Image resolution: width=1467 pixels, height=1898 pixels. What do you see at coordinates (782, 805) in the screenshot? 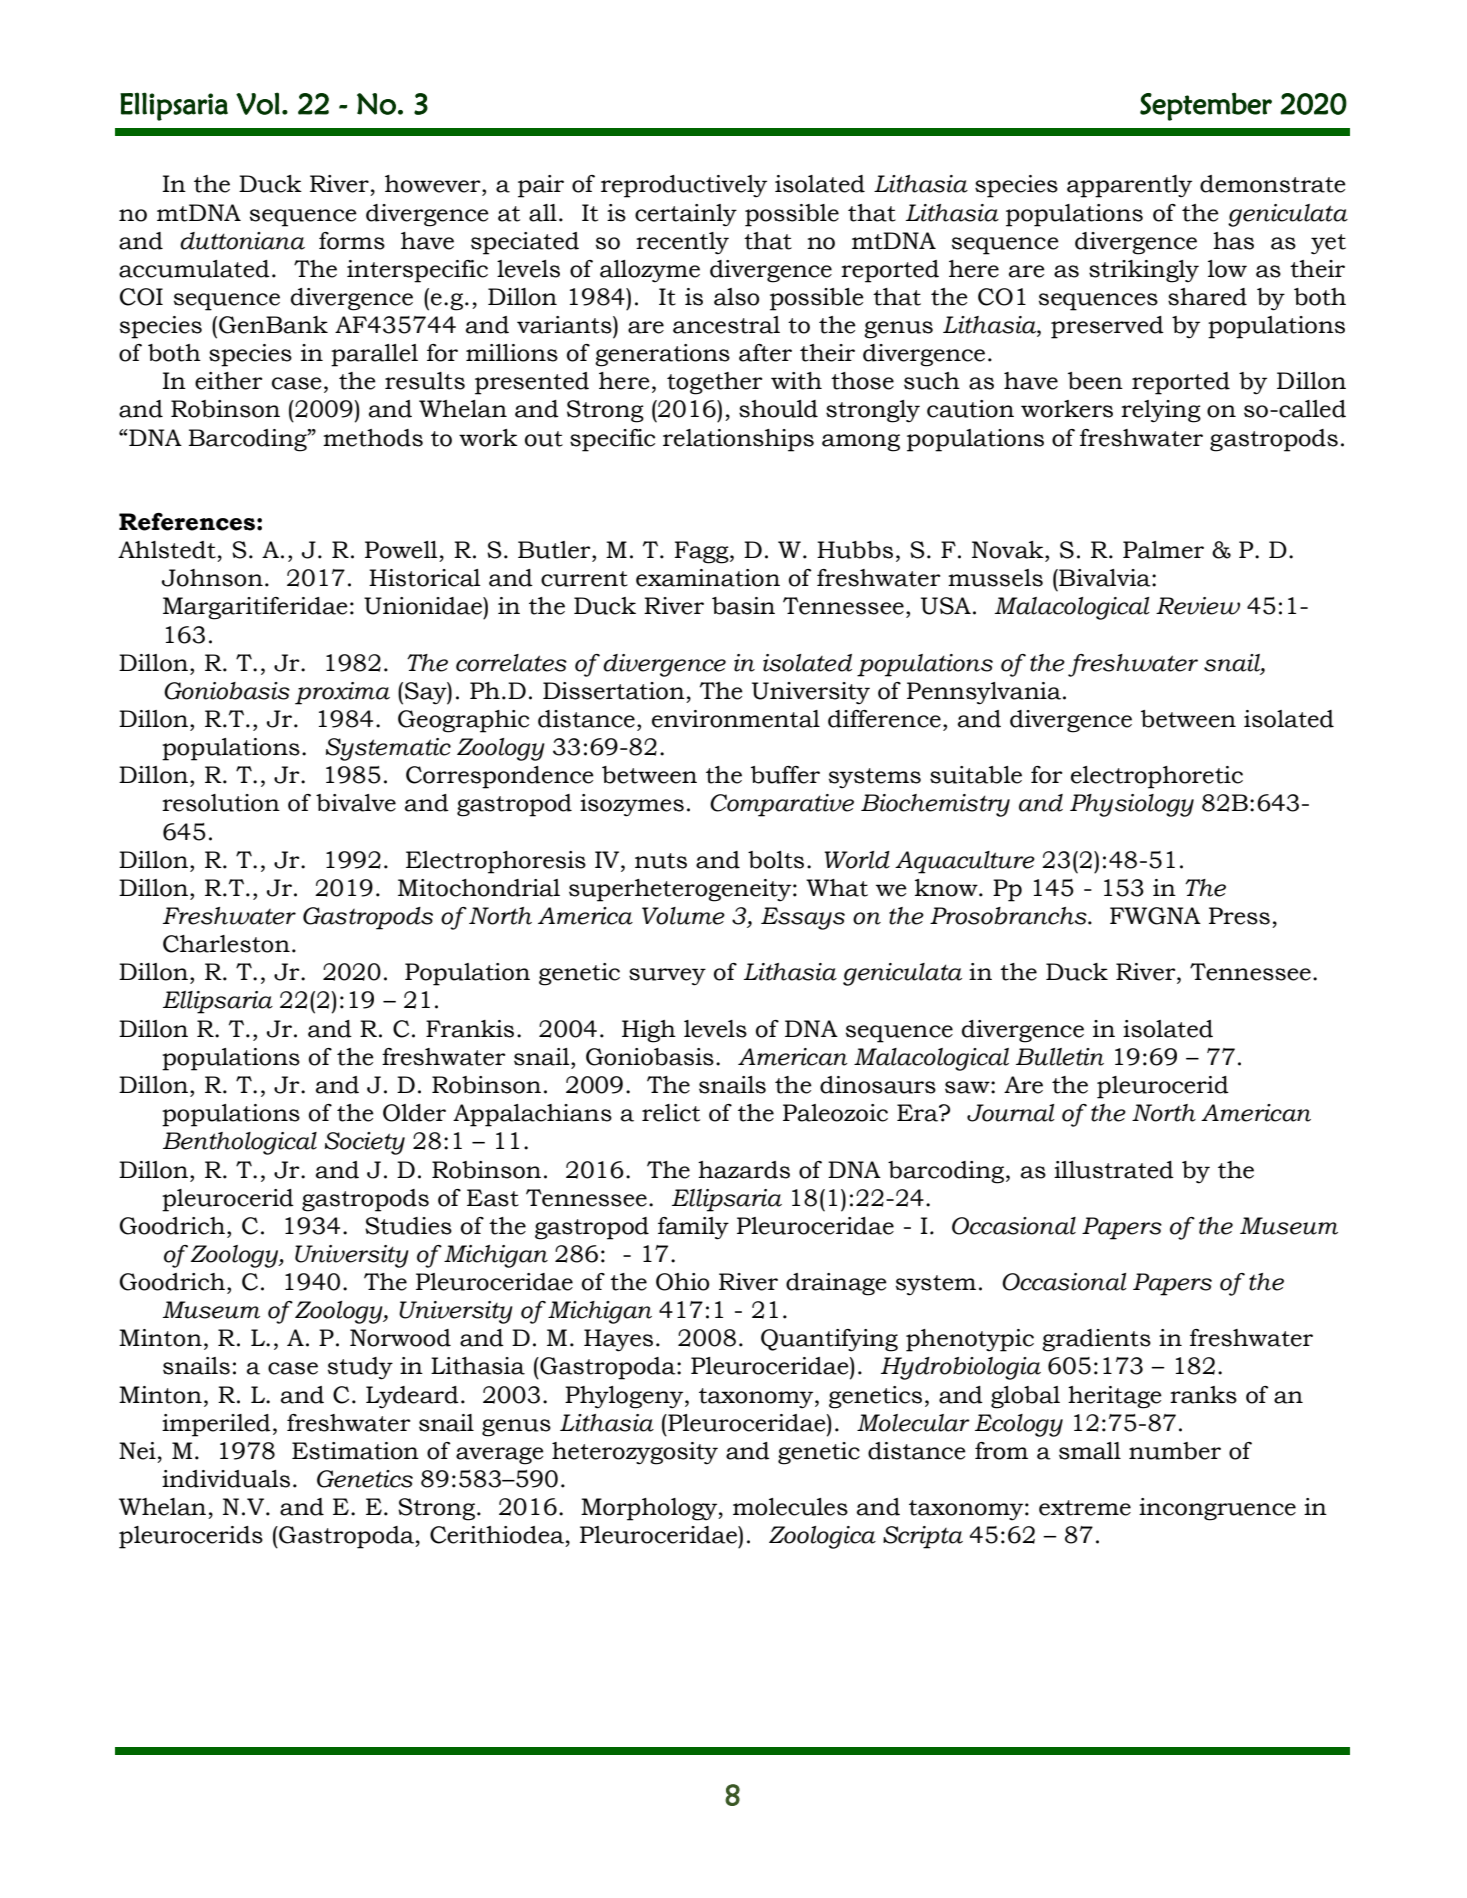
I see `Comparative` at bounding box center [782, 805].
